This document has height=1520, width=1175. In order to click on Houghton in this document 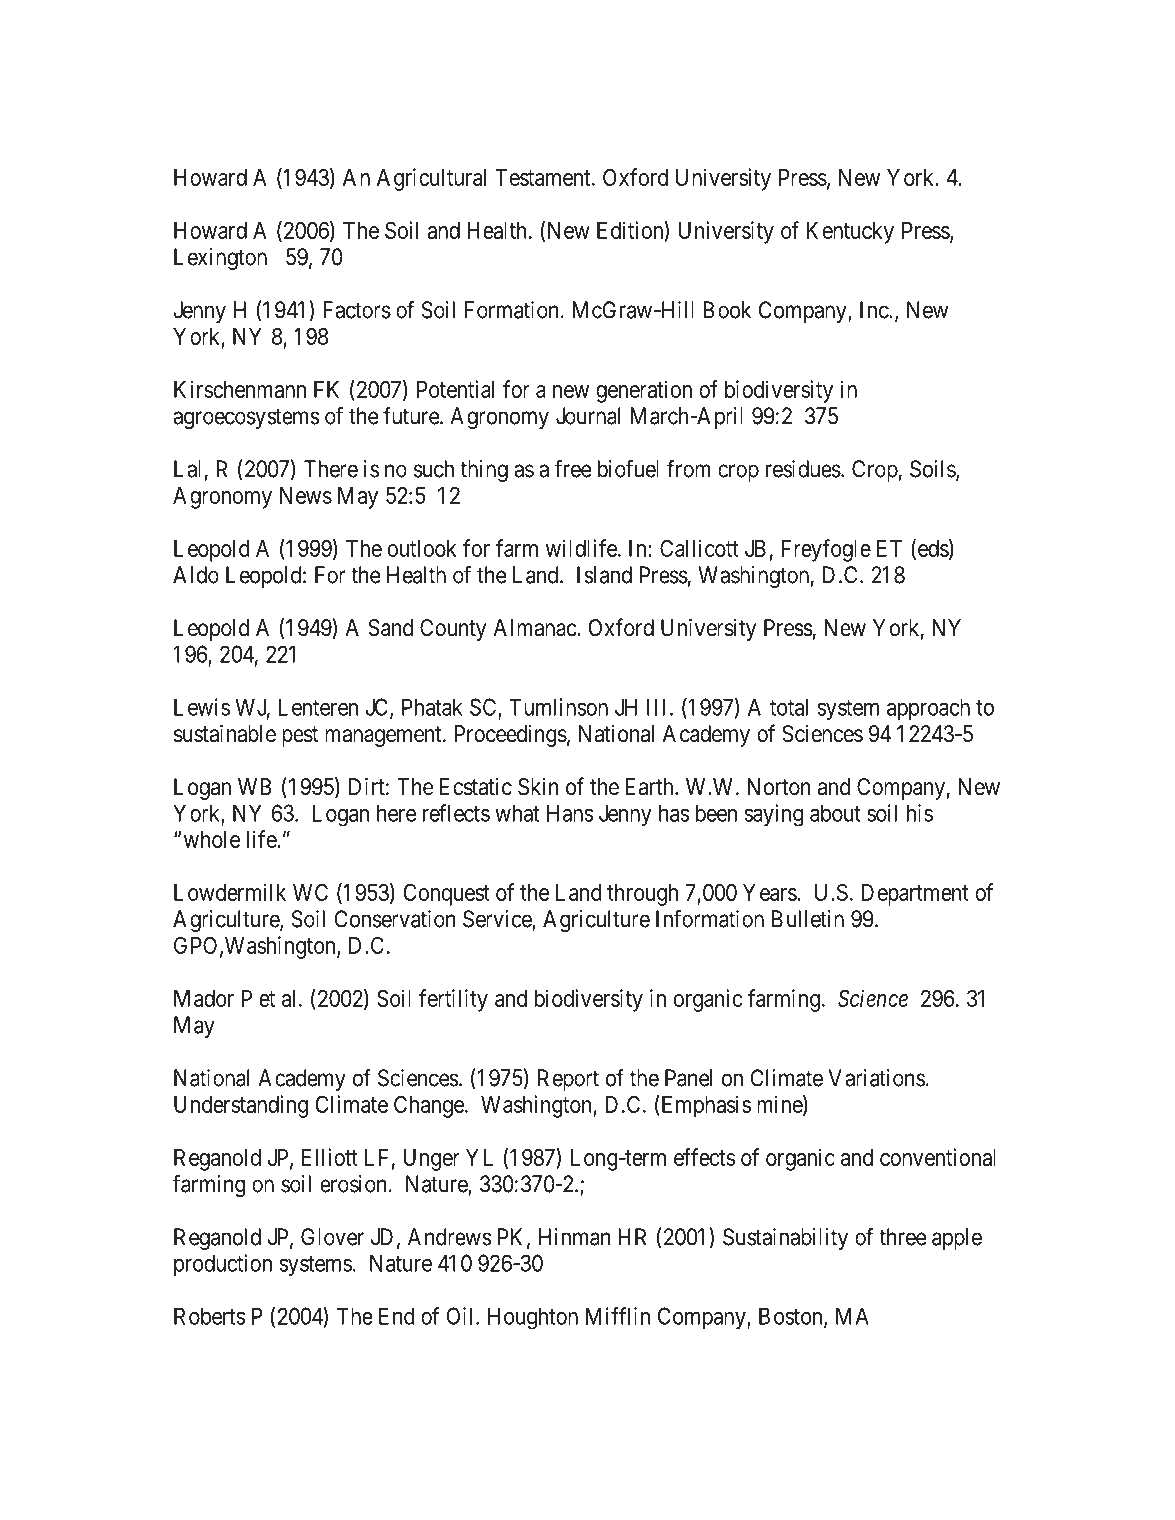, I will do `click(533, 1318)`.
